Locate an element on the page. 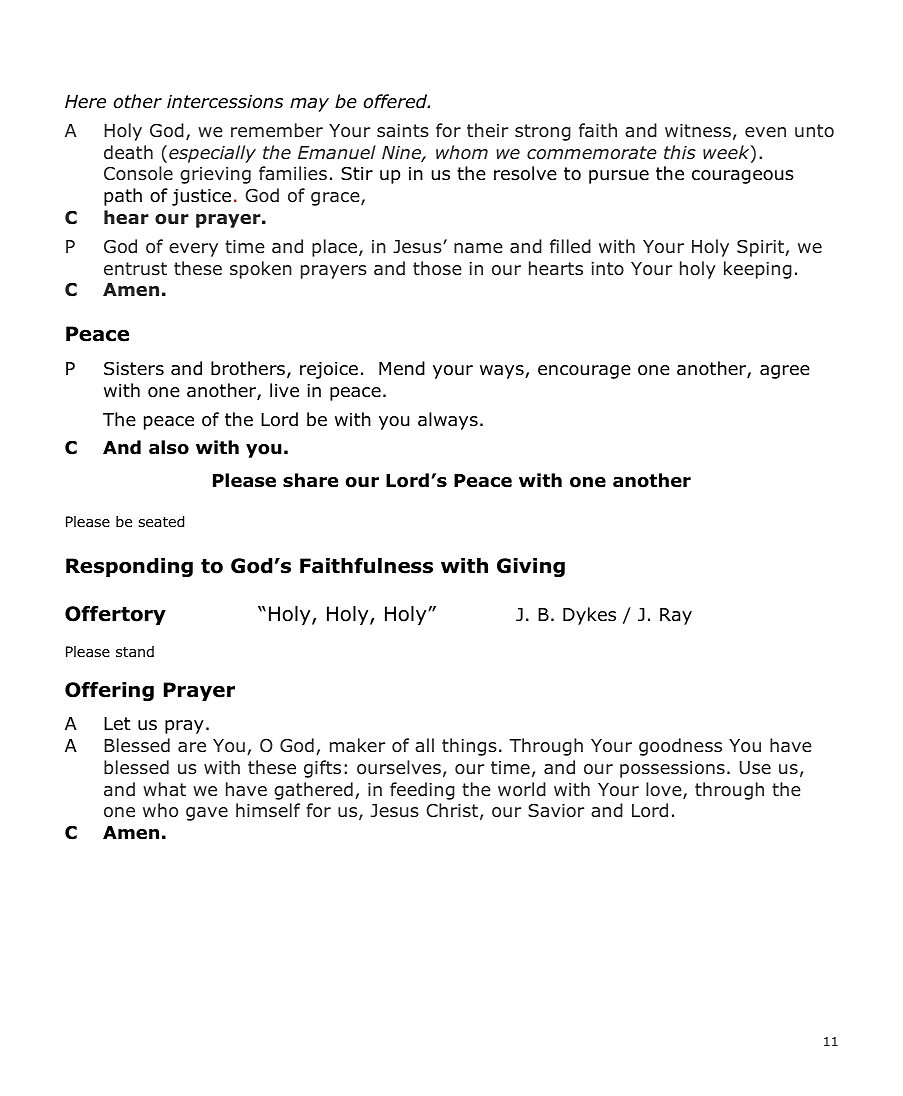  Christ is located at coordinates (452, 810).
